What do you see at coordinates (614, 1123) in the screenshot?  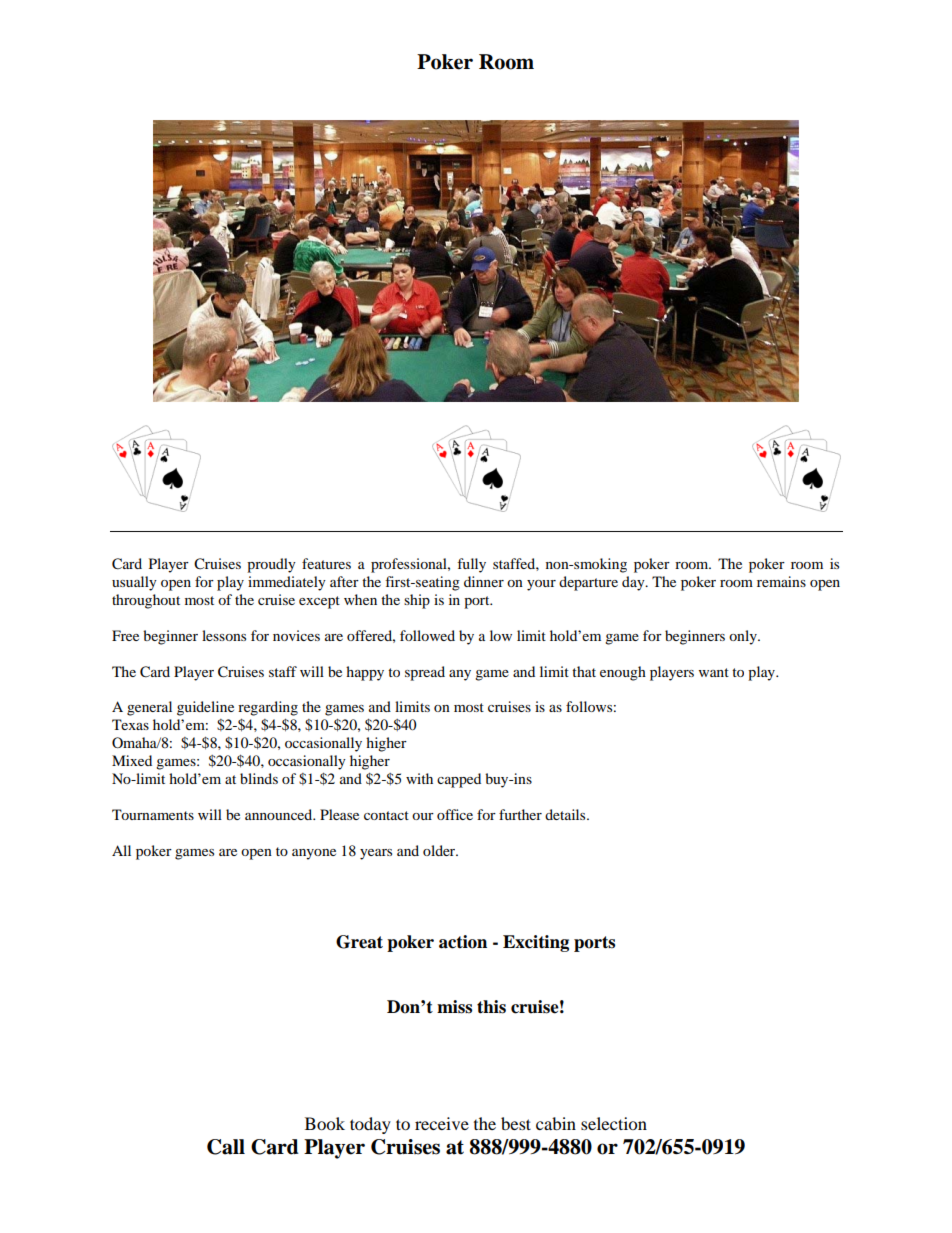 I see `selection` at bounding box center [614, 1123].
